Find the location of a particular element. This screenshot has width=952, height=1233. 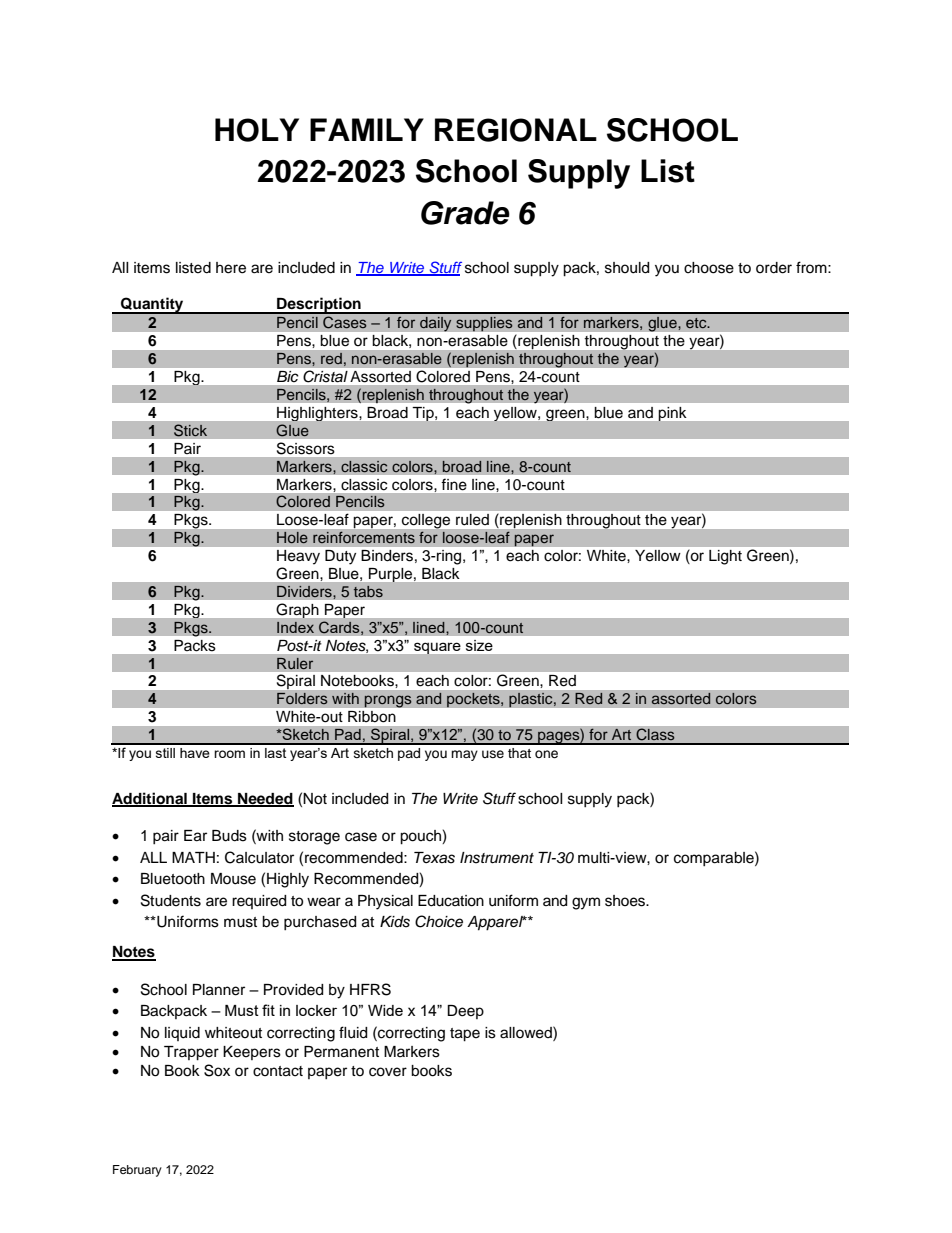

ruled is located at coordinates (472, 519).
